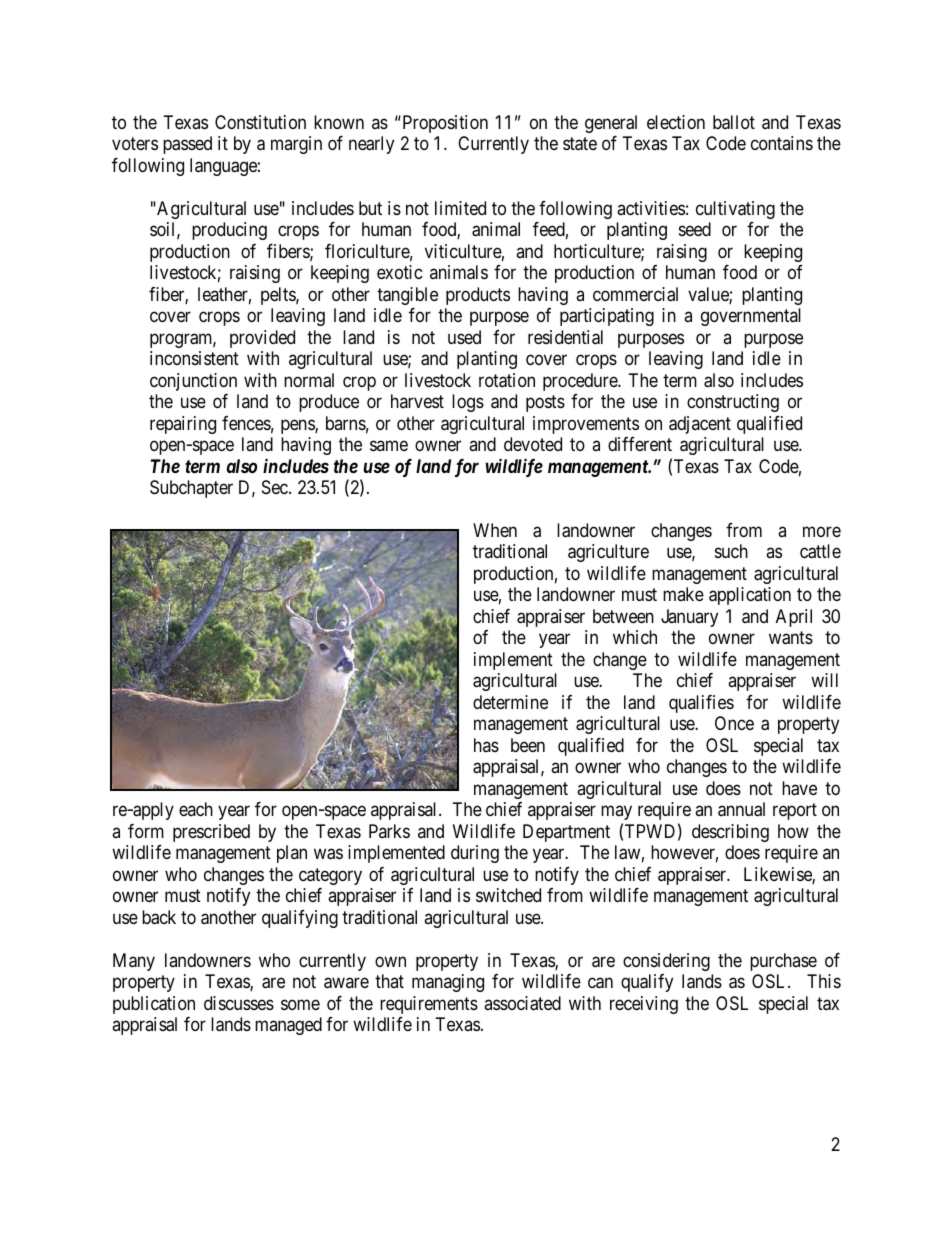 The width and height of the screenshot is (952, 1233). Describe the element at coordinates (444, 124) in the screenshot. I see `Proposition` at that location.
